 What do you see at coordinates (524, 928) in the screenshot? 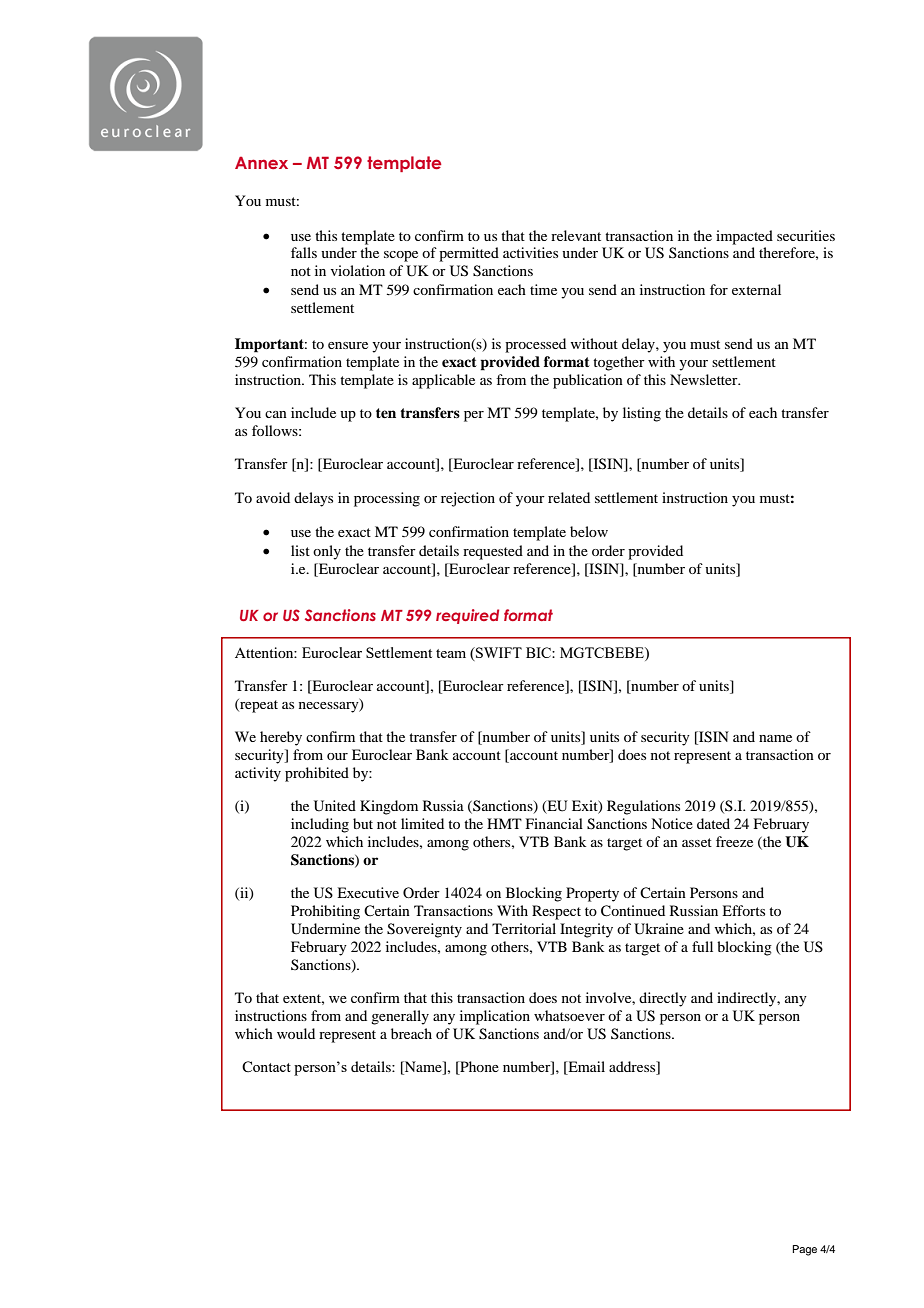
I see `Territorial` at bounding box center [524, 928].
